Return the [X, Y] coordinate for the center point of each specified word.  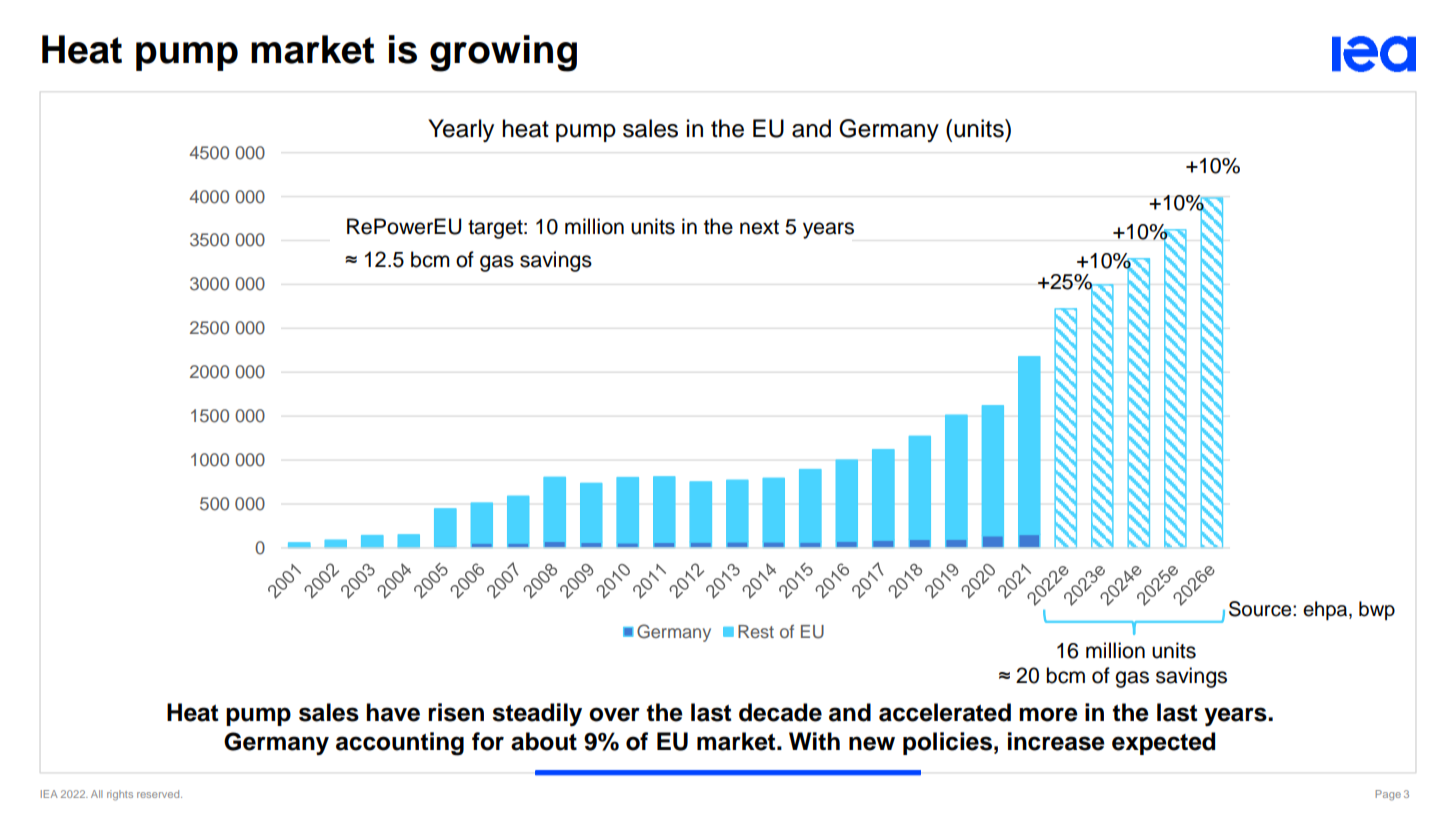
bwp [1377, 610]
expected [1163, 743]
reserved [159, 794]
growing [503, 53]
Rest [756, 631]
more [1048, 714]
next [759, 227]
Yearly [461, 130]
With [814, 741]
